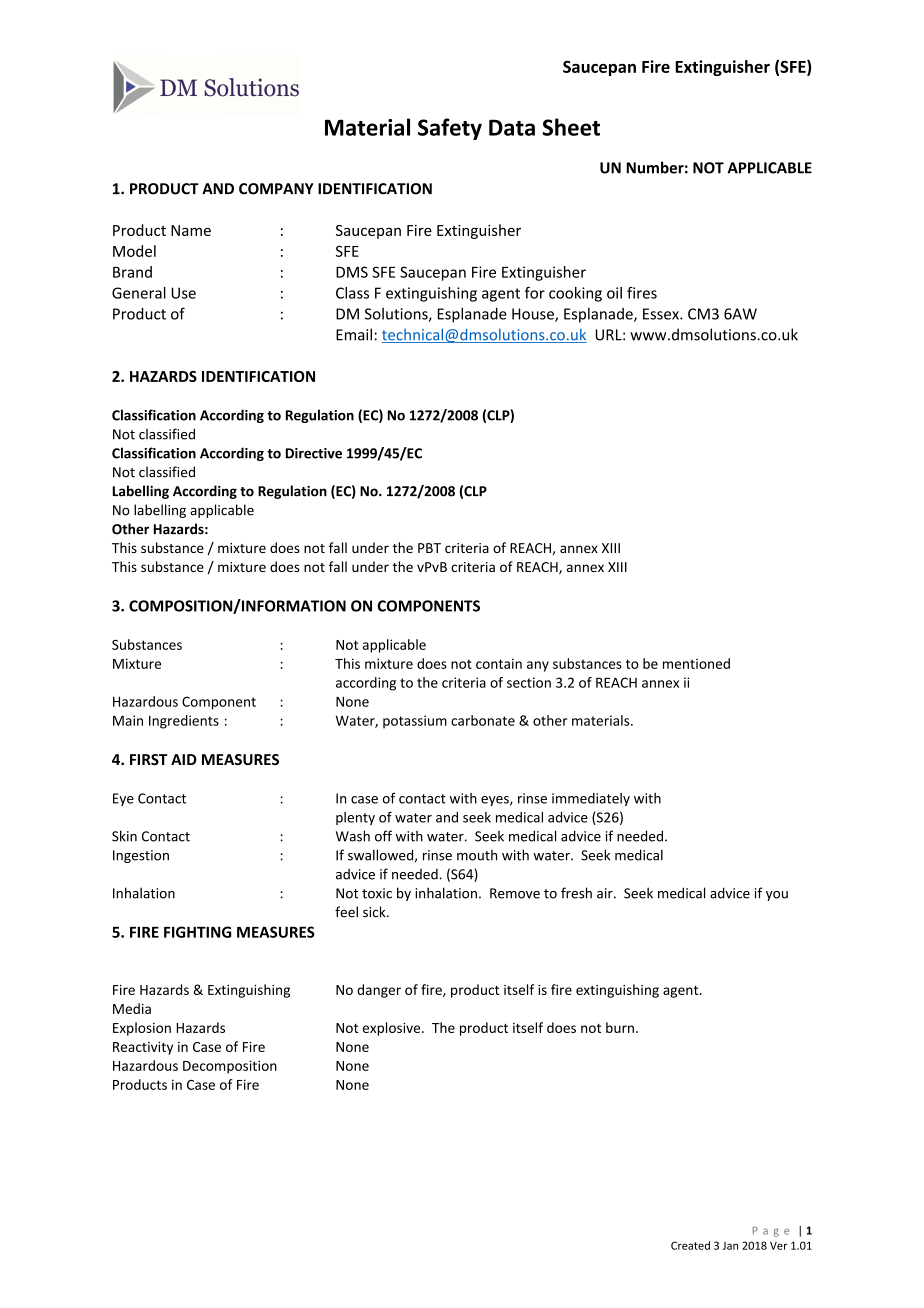 The height and width of the document is (1308, 924). What do you see at coordinates (662, 314) in the document?
I see `Essex` at bounding box center [662, 314].
